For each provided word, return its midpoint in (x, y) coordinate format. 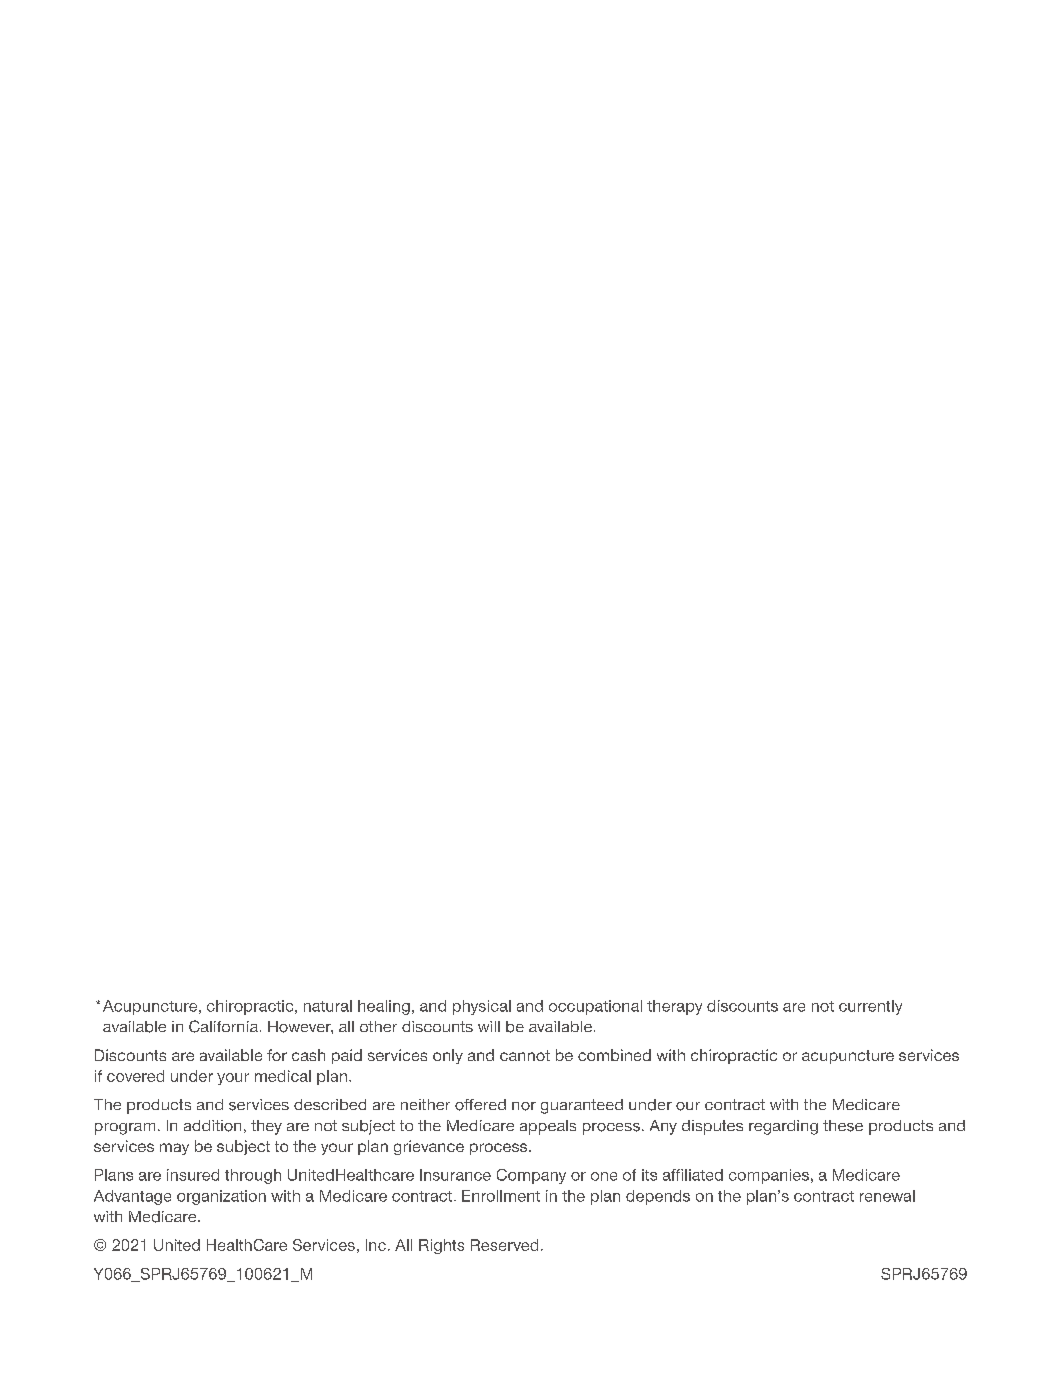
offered (480, 1105)
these (843, 1126)
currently (870, 1007)
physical (482, 1007)
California (223, 1026)
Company (531, 1176)
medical (283, 1076)
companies (769, 1176)
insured (193, 1175)
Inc (376, 1245)
